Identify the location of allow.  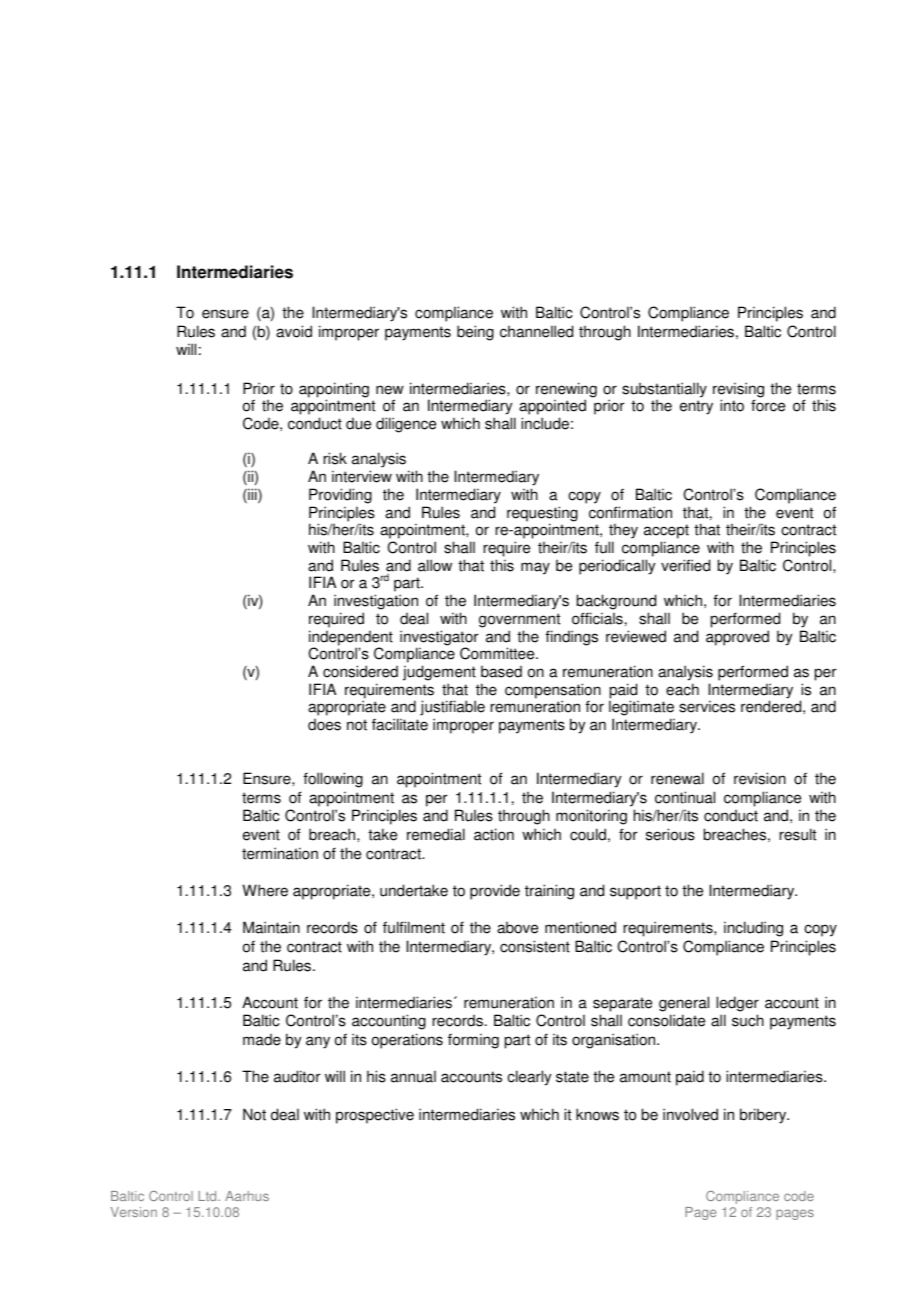
(435, 565).
